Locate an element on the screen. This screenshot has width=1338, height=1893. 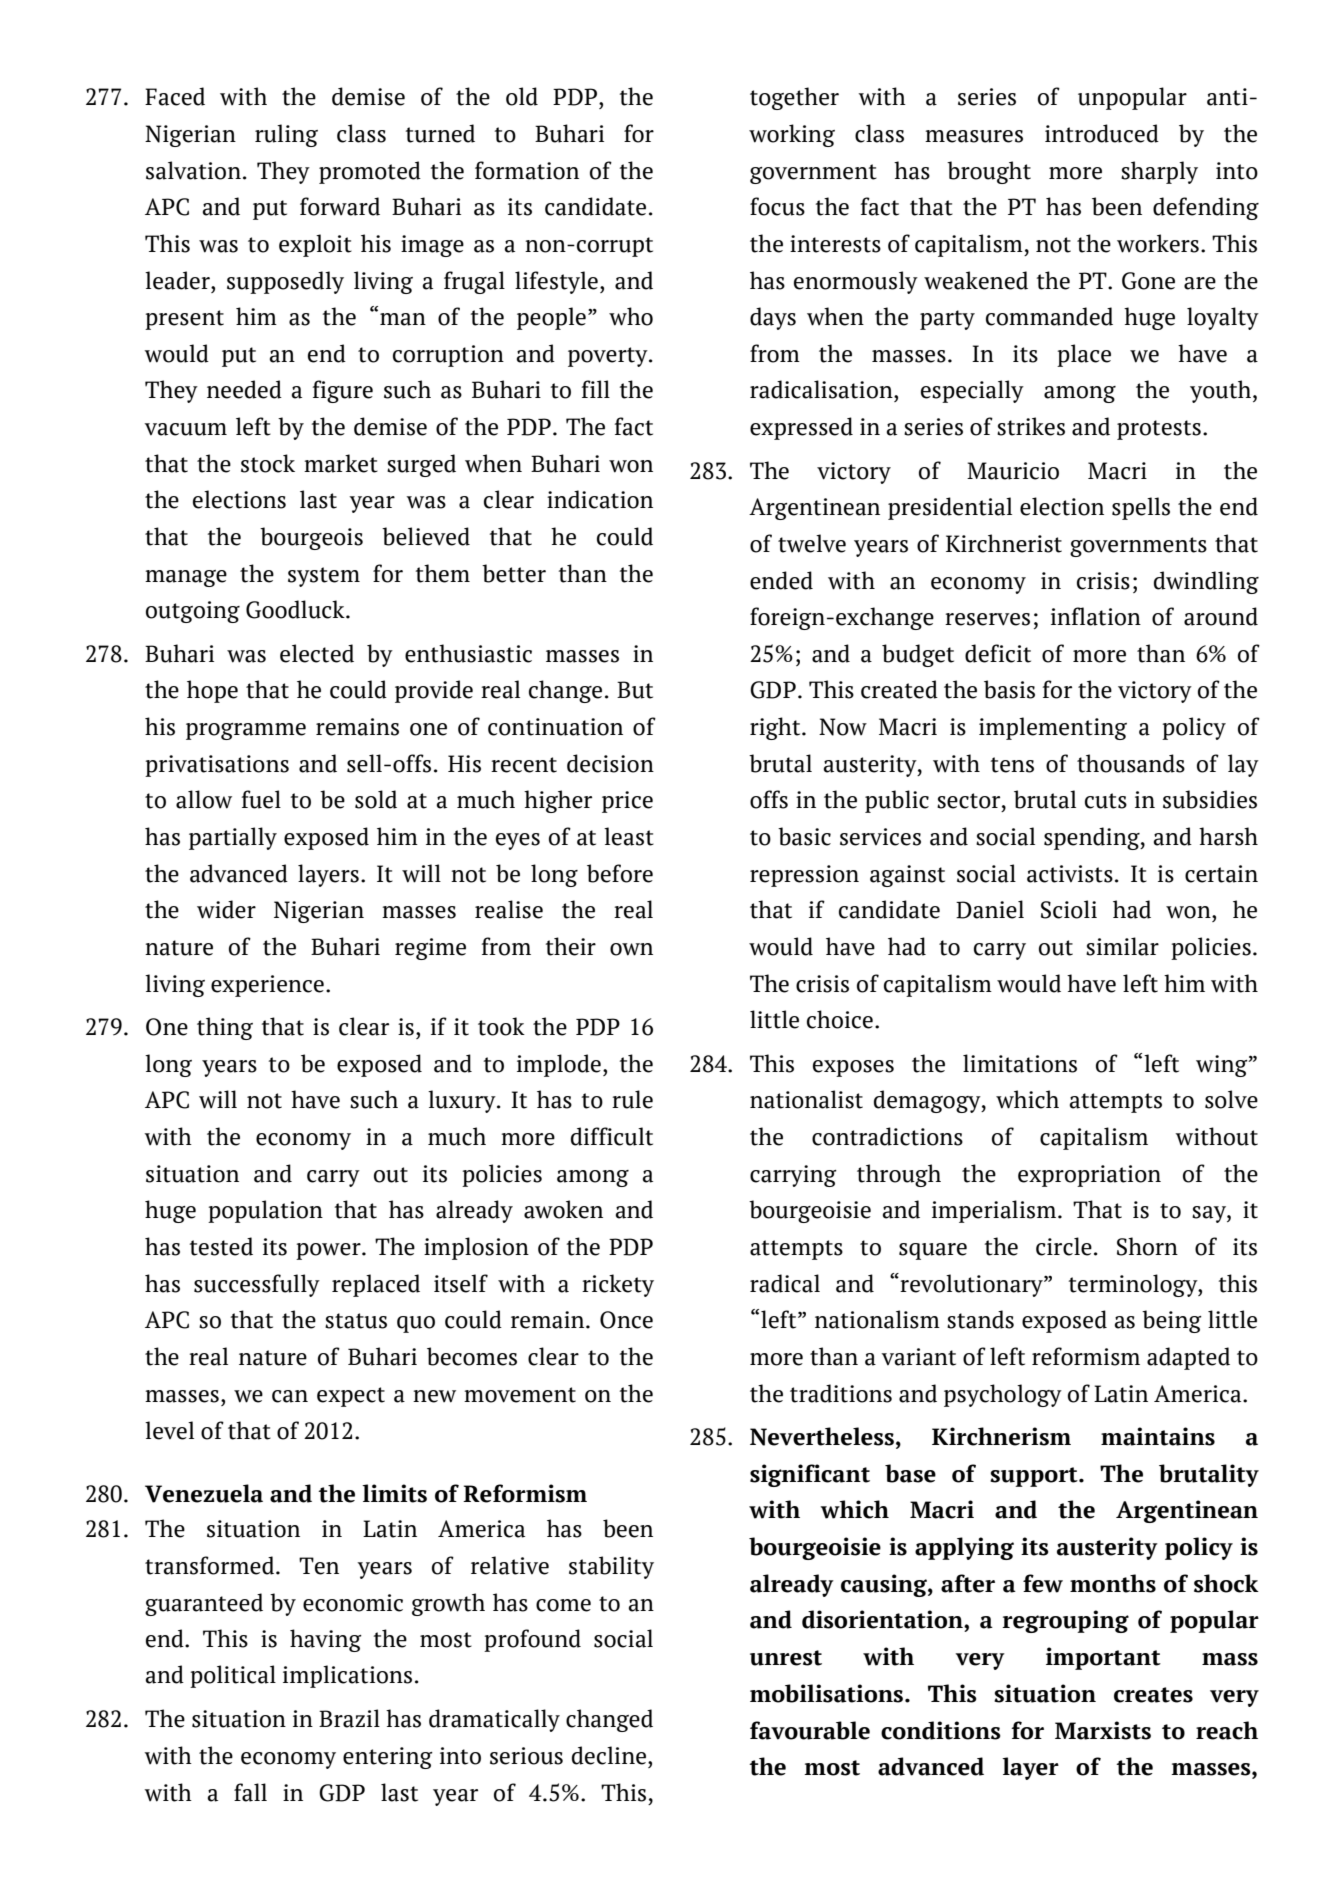
introduced is located at coordinates (1102, 133).
